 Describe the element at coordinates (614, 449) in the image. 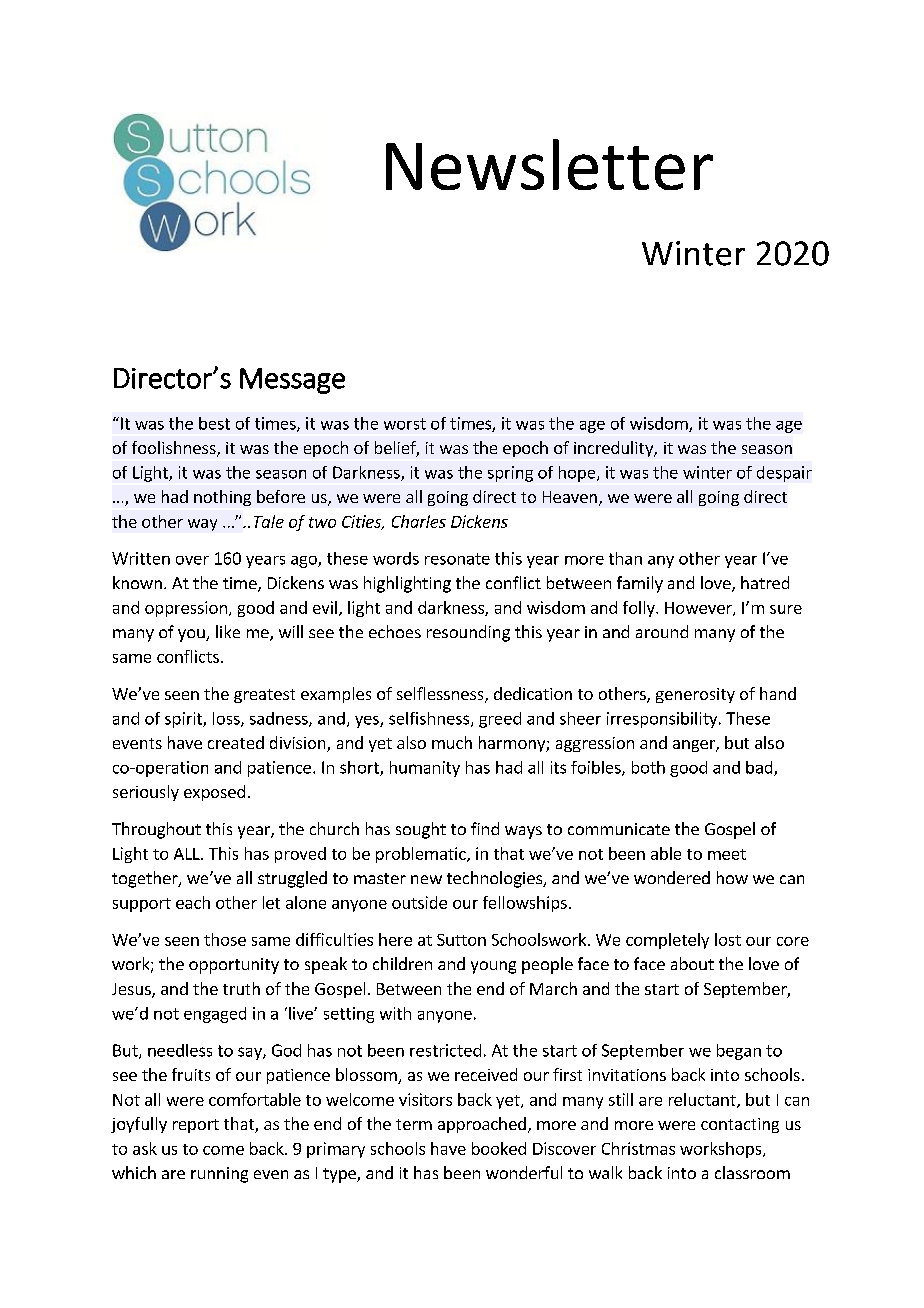

I see `incredulity` at that location.
